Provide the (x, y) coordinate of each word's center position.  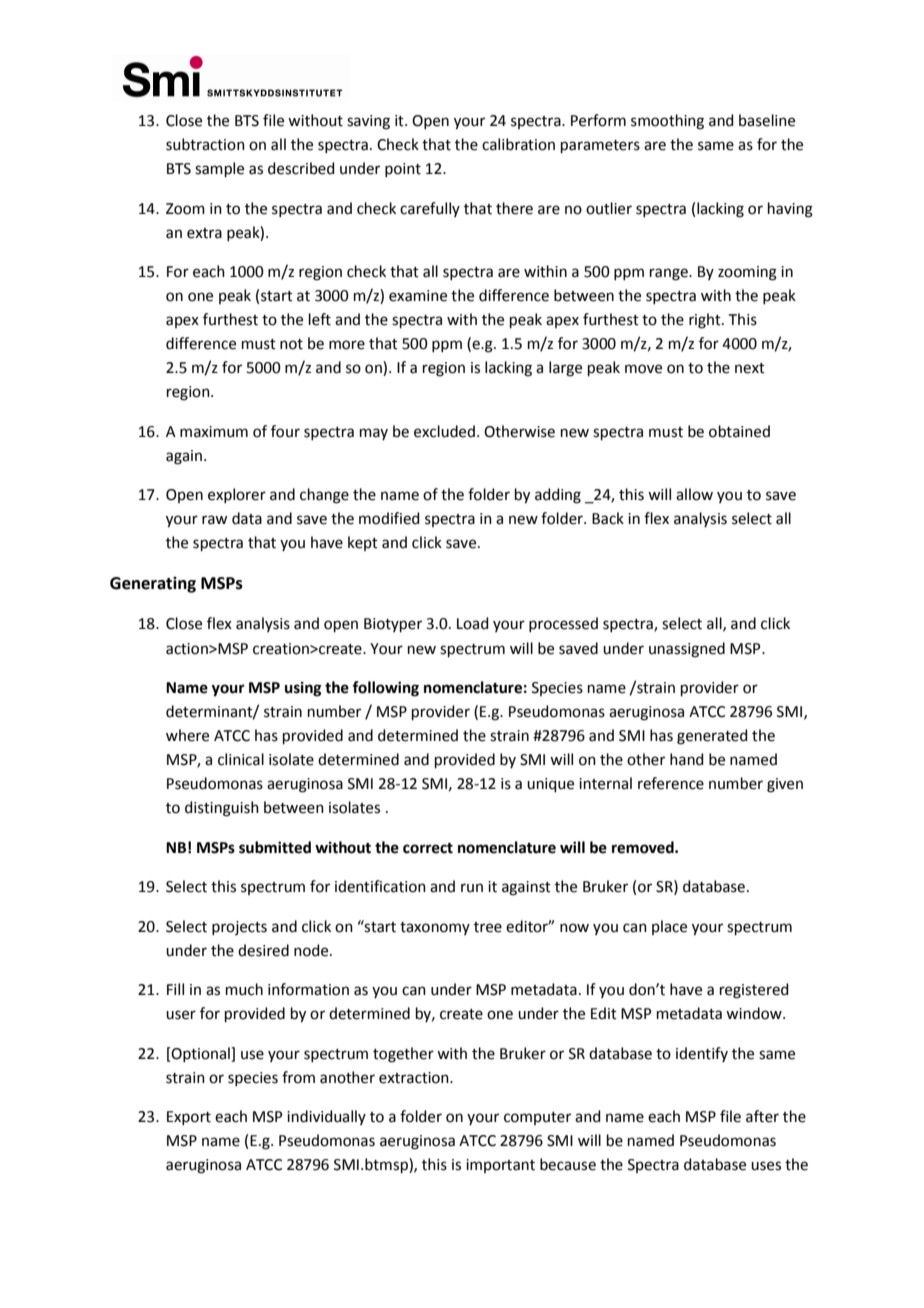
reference (671, 783)
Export (189, 1118)
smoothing (667, 122)
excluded (444, 431)
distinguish (222, 809)
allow (694, 494)
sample (219, 169)
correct (428, 848)
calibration (518, 144)
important (500, 1166)
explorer (237, 495)
